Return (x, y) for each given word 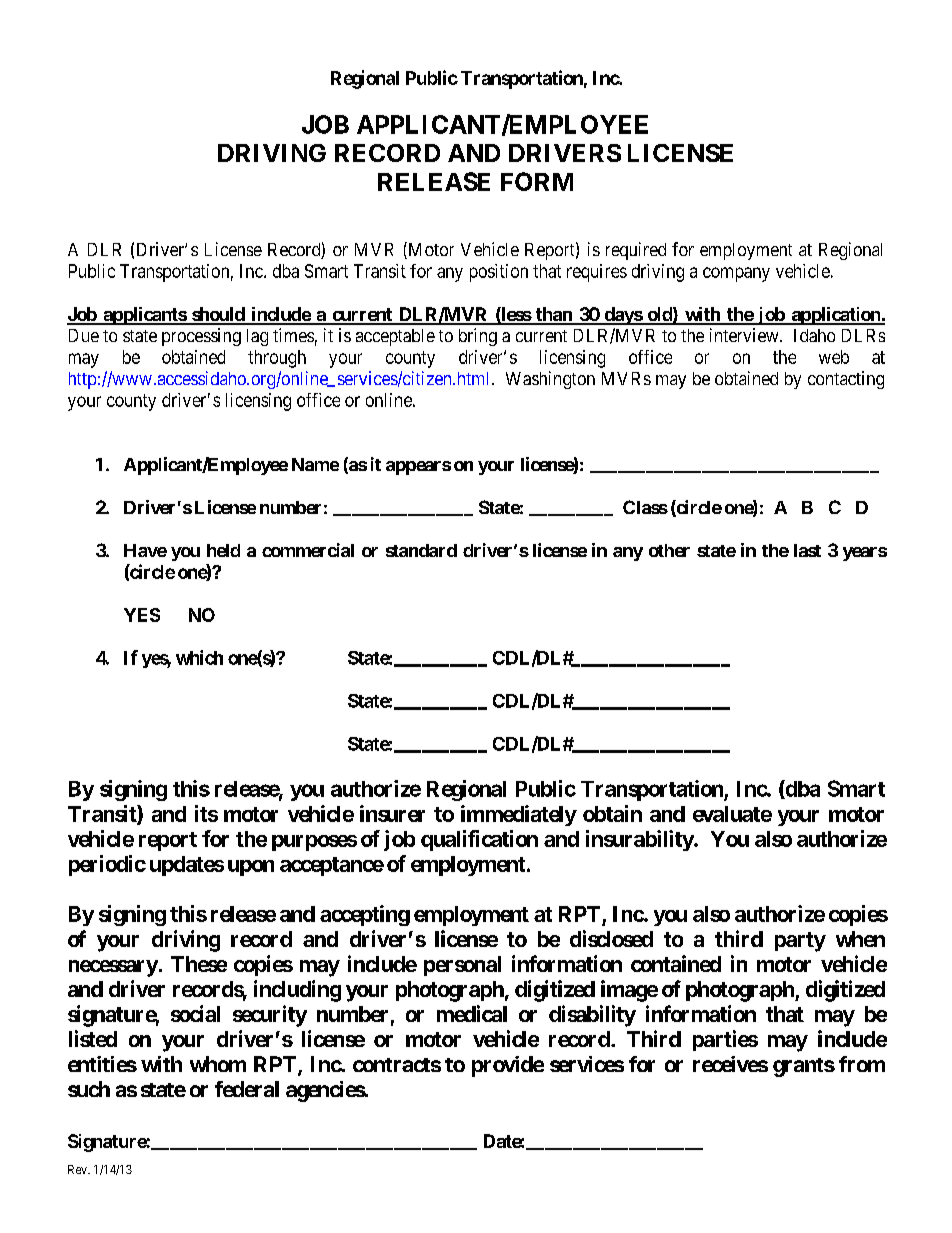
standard (421, 550)
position (499, 273)
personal (462, 966)
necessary (113, 968)
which (199, 657)
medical (472, 1013)
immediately (519, 815)
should (218, 315)
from (862, 1064)
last (807, 550)
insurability (640, 840)
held (223, 550)
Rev (78, 1169)
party (800, 942)
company (736, 274)
